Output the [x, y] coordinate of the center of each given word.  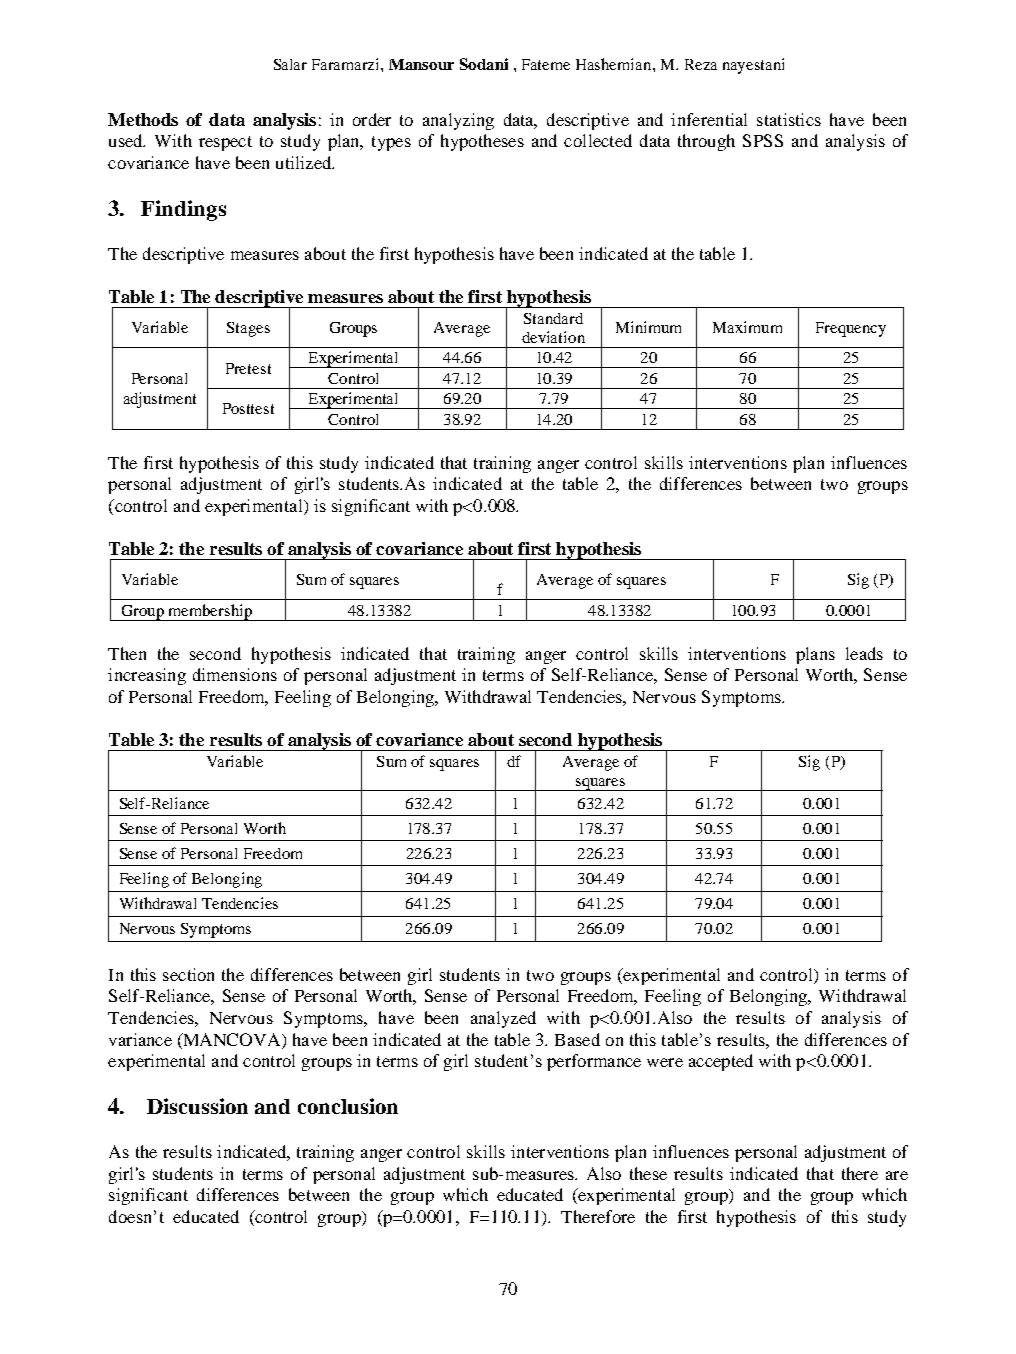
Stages [248, 329]
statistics [789, 119]
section [188, 974]
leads [864, 653]
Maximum [747, 327]
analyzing [458, 121]
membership [210, 612]
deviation [553, 337]
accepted [721, 1062]
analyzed [503, 1019]
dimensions [235, 674]
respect [225, 143]
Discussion [197, 1106]
